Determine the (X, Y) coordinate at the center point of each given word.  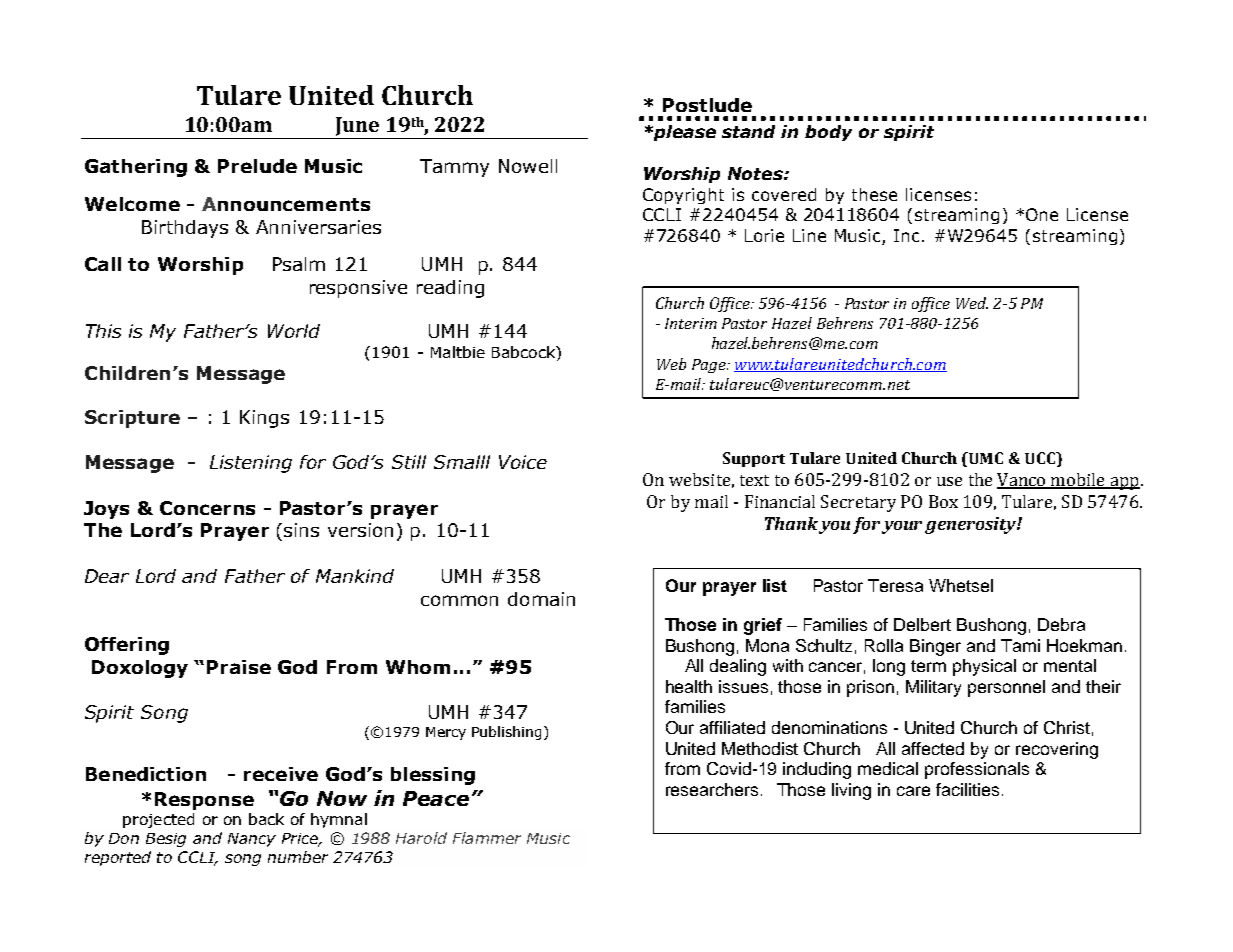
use (949, 481)
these (874, 194)
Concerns (207, 508)
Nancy (252, 840)
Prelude (257, 166)
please (683, 133)
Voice (523, 462)
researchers (712, 789)
